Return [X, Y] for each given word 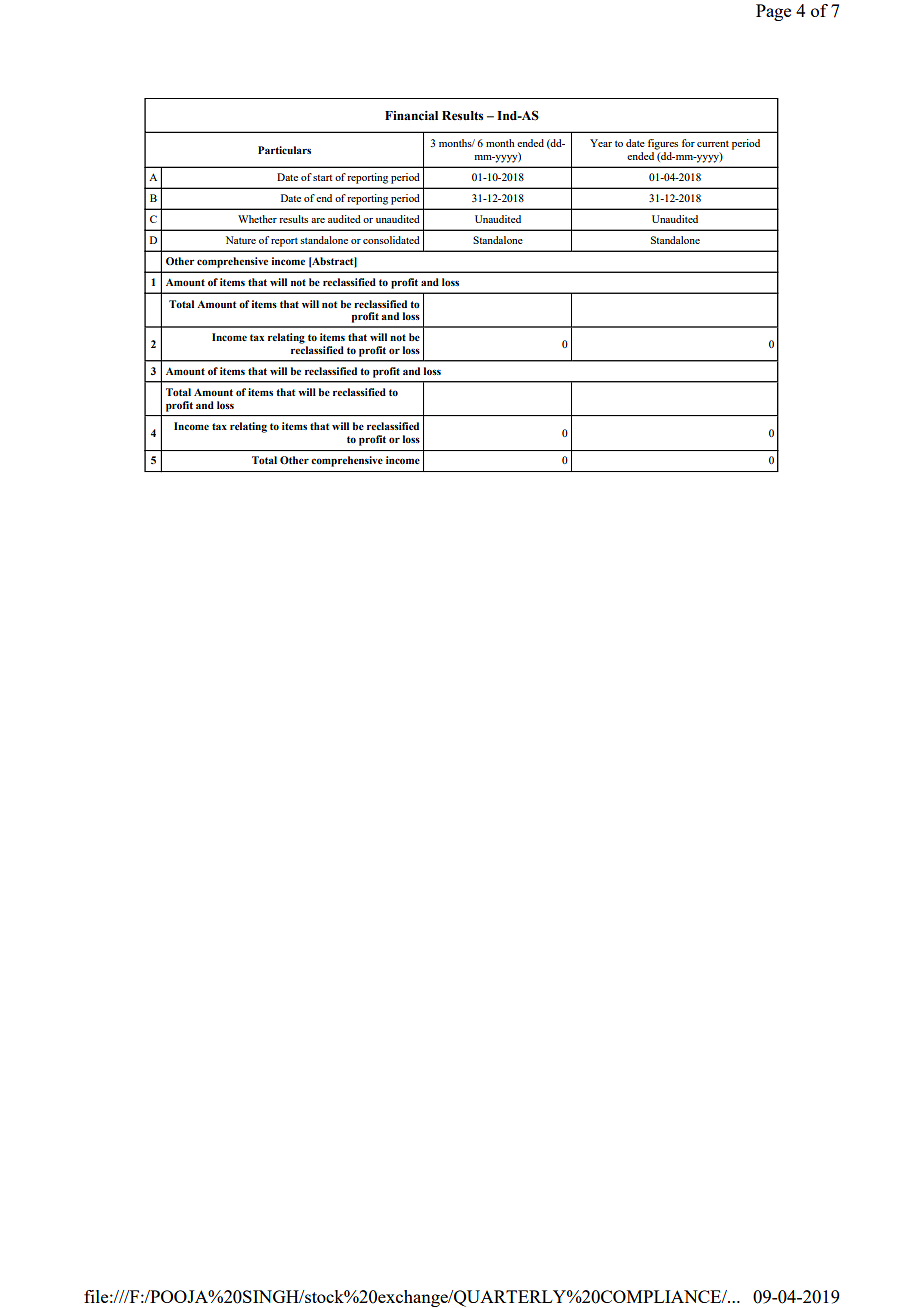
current [713, 144]
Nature [241, 240]
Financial [411, 116]
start [322, 178]
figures [663, 144]
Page [773, 12]
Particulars [284, 150]
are [318, 220]
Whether [257, 219]
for [688, 143]
